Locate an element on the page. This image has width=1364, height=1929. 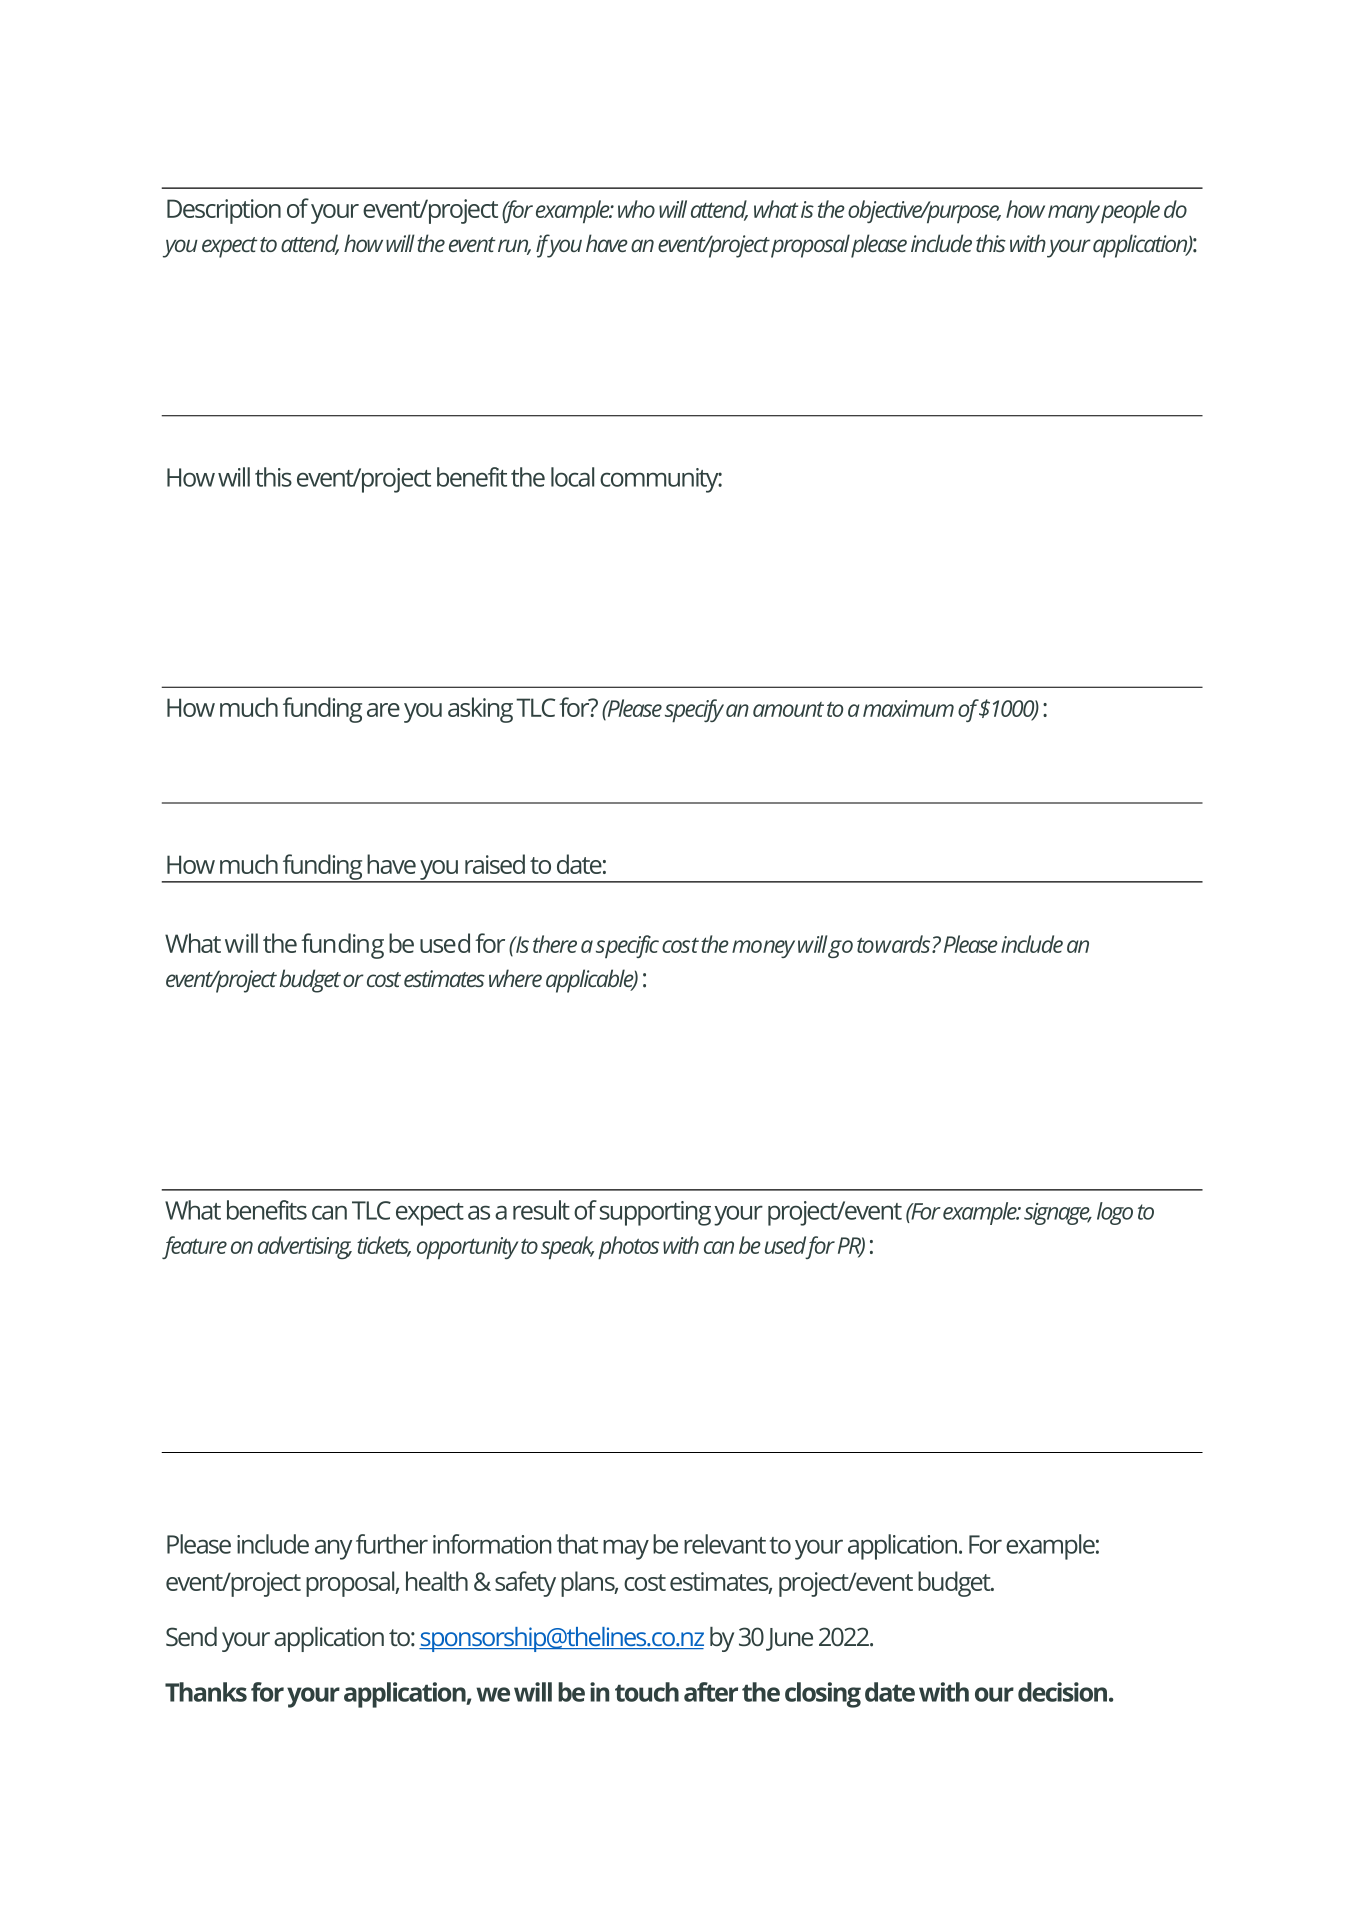
who is located at coordinates (636, 209).
